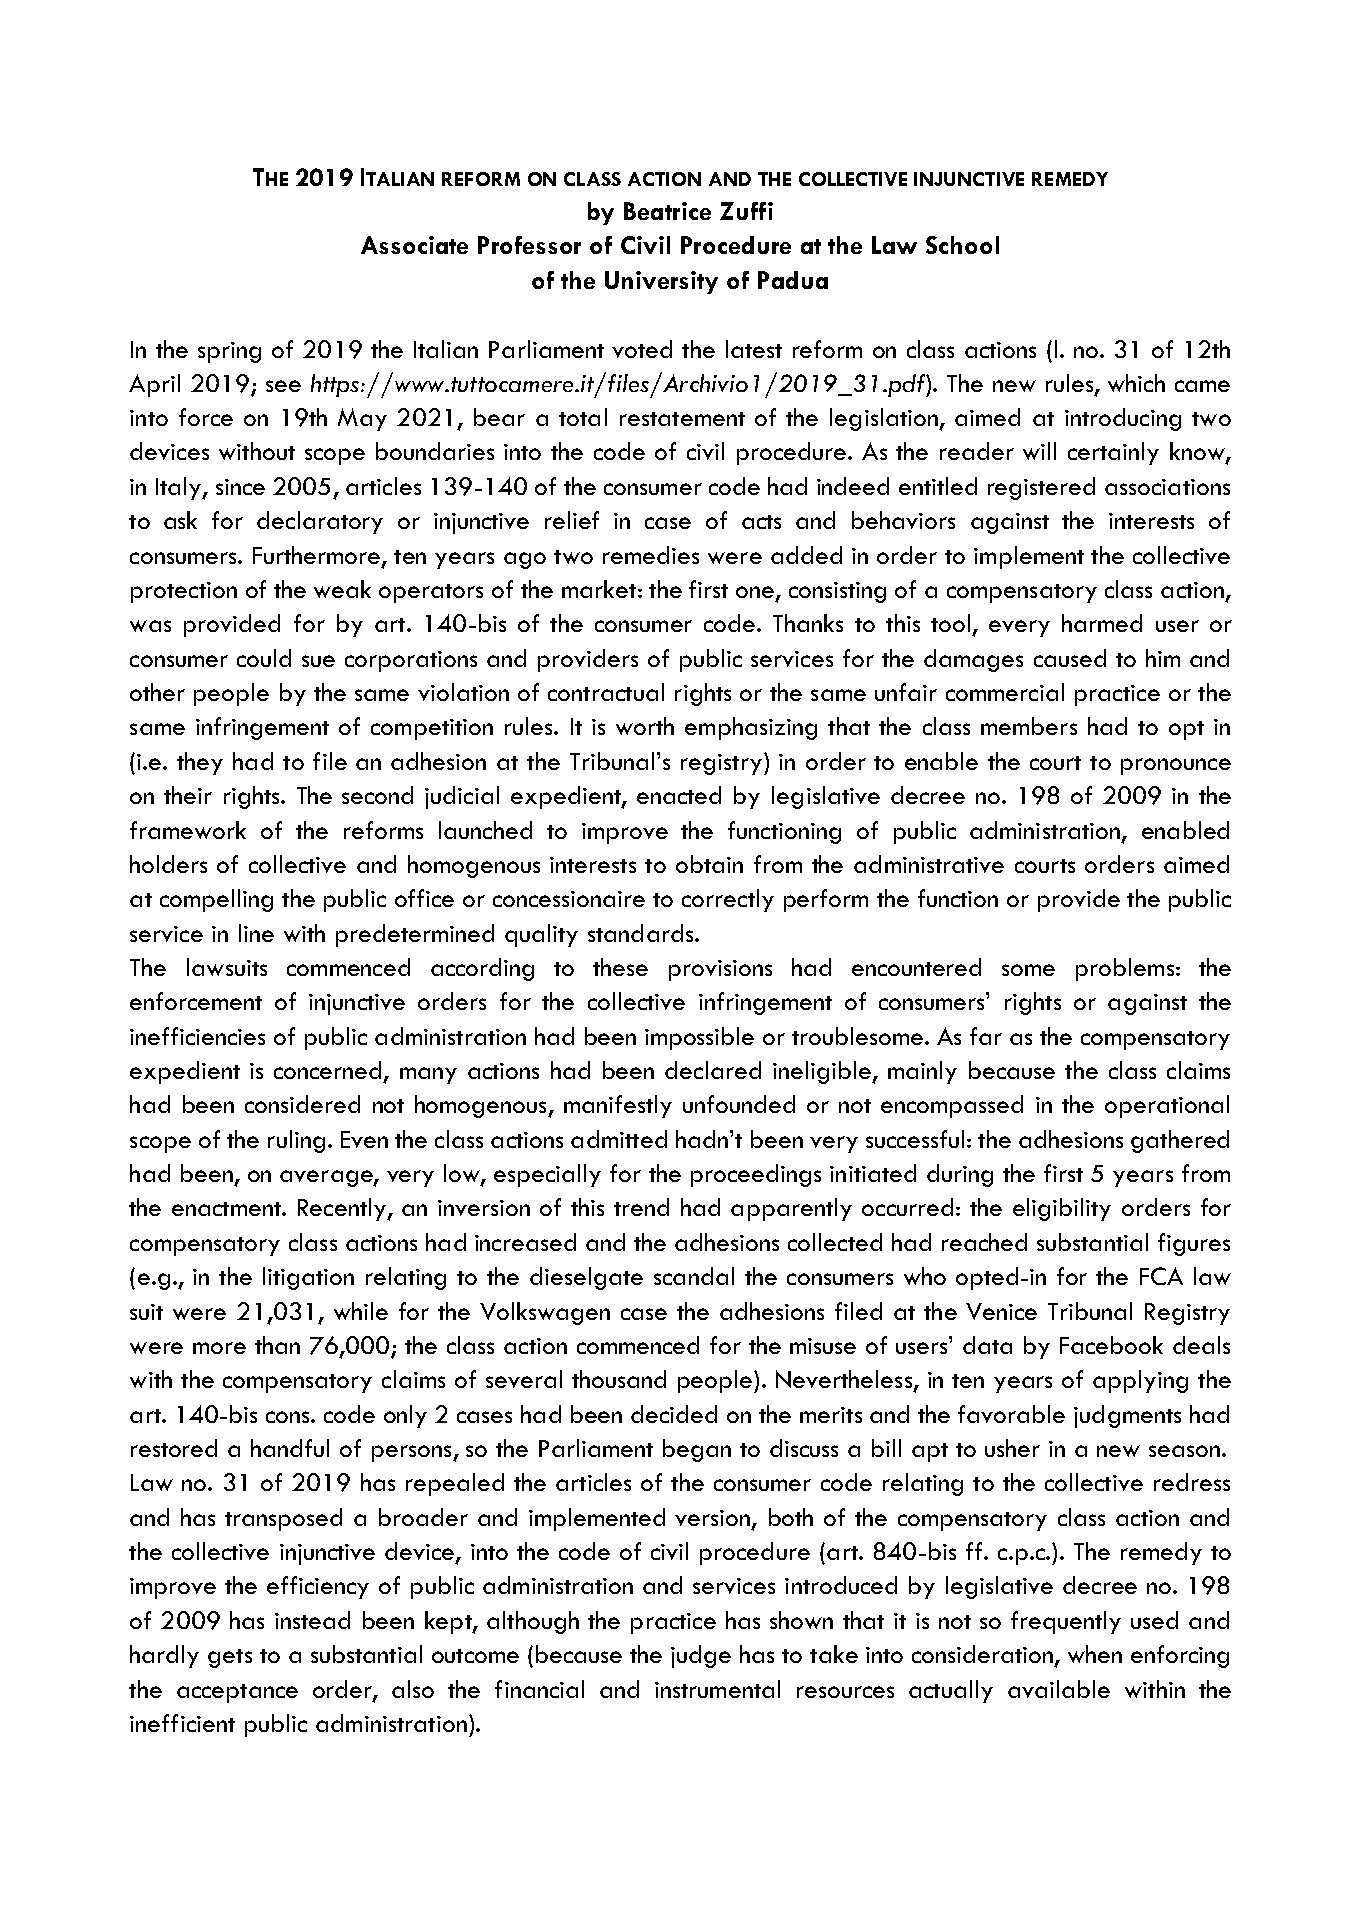 The height and width of the image is (1925, 1361). What do you see at coordinates (645, 726) in the image?
I see `worth` at bounding box center [645, 726].
